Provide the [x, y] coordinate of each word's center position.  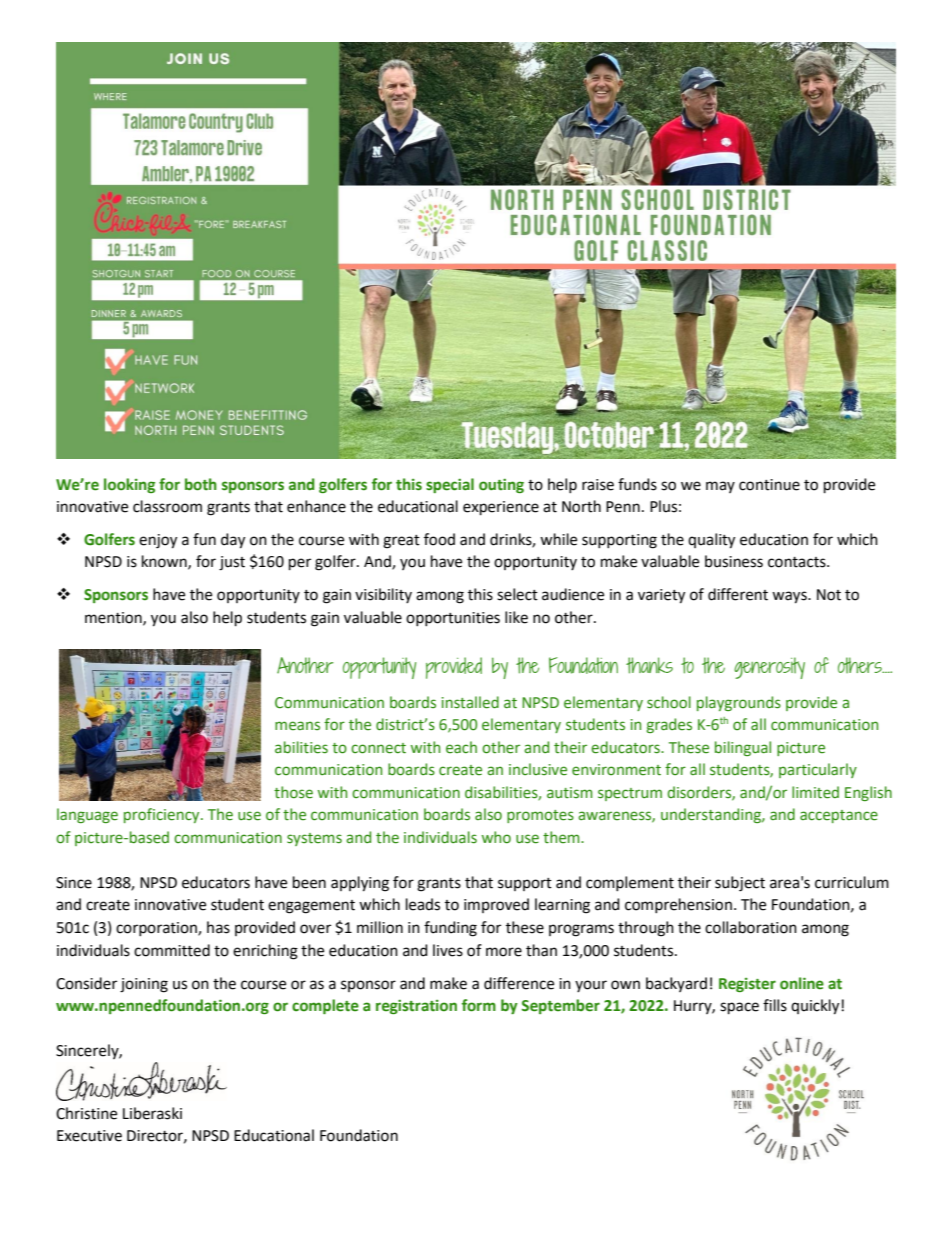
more [504, 952]
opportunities [453, 619]
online [802, 983]
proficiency [163, 815]
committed [172, 950]
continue [769, 485]
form [479, 1005]
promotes [540, 816]
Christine [86, 1113]
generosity [769, 668]
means [297, 726]
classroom [167, 506]
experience [501, 508]
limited [815, 792]
